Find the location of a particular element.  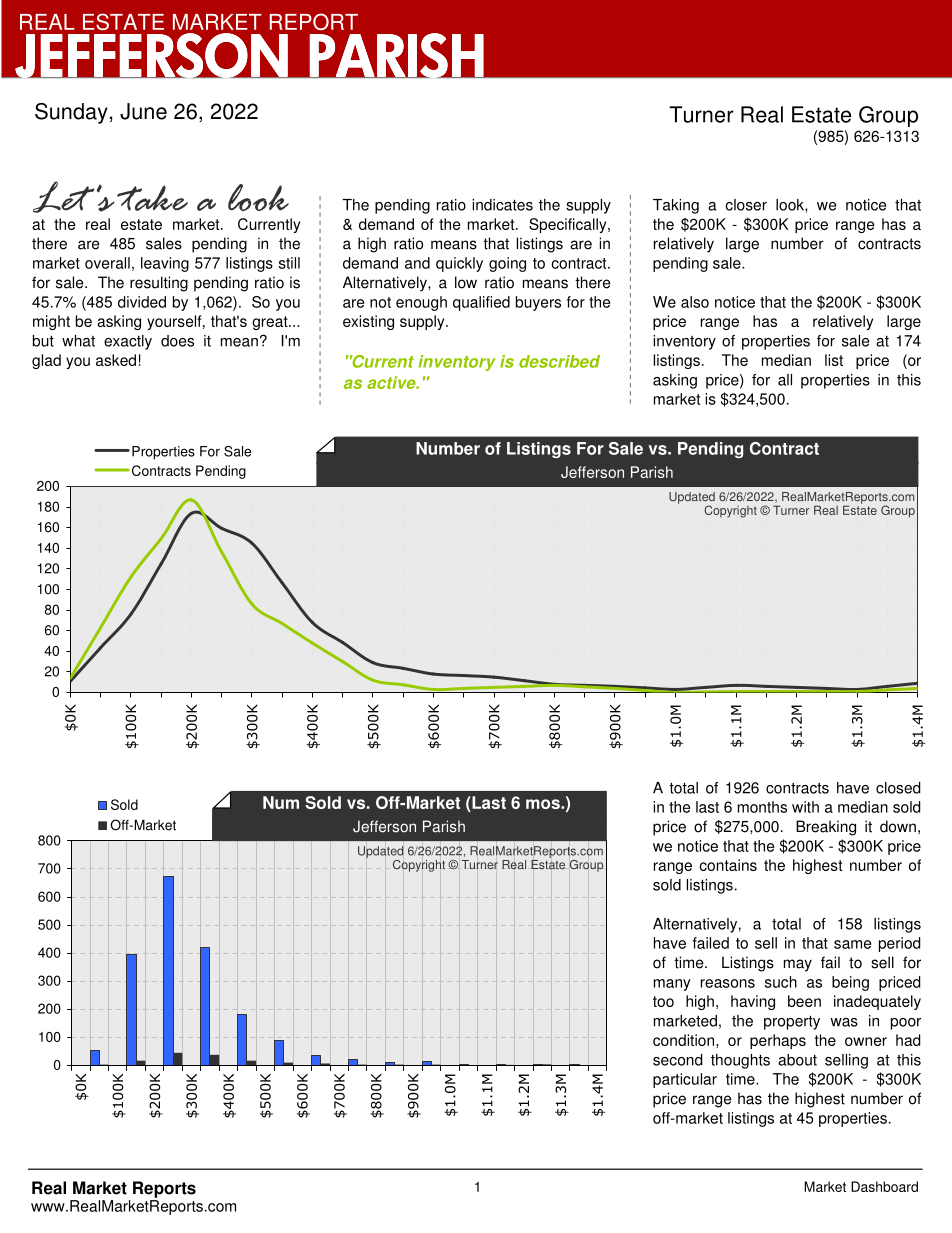

indicates is located at coordinates (502, 205).
